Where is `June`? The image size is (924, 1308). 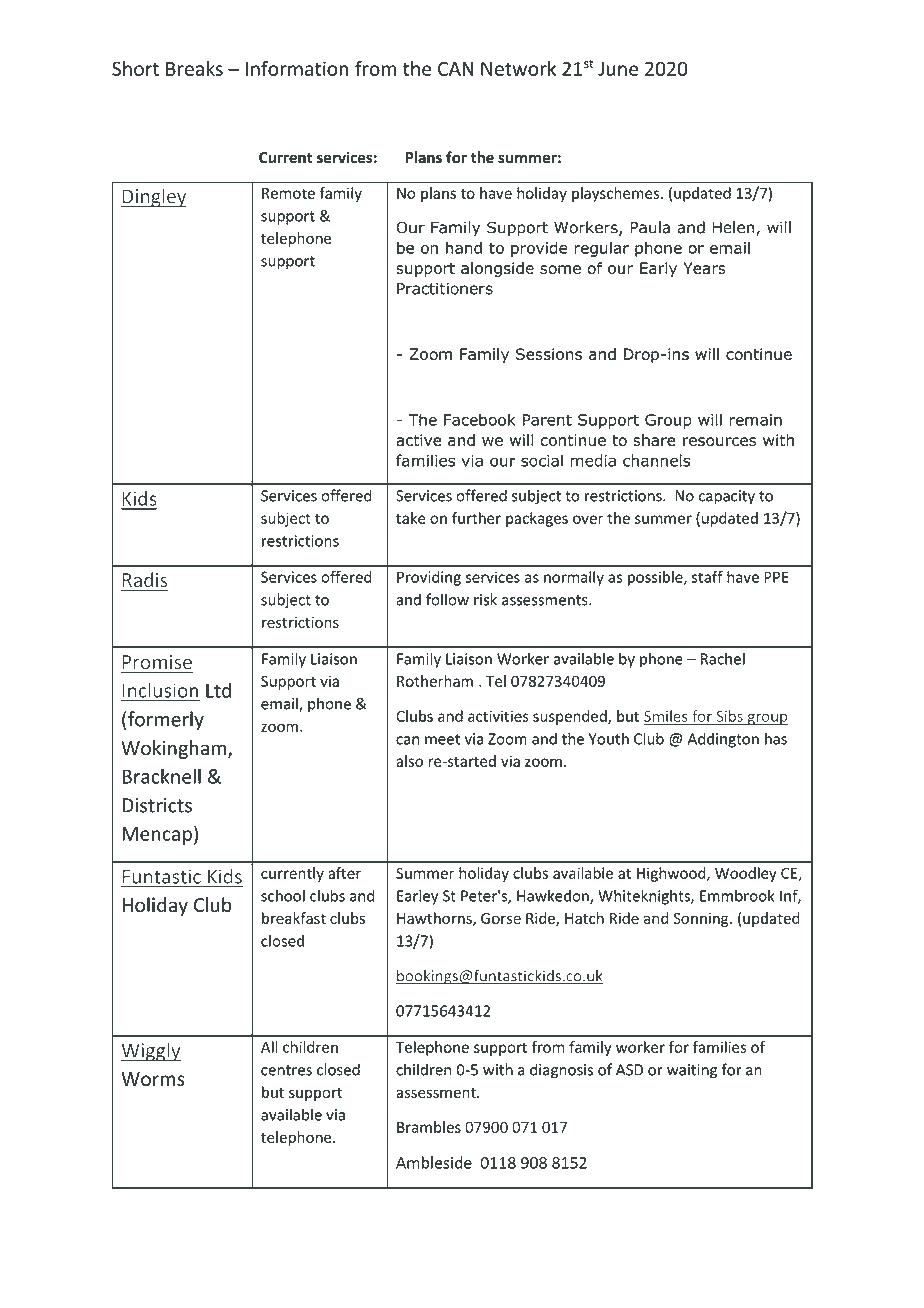 June is located at coordinates (618, 69).
